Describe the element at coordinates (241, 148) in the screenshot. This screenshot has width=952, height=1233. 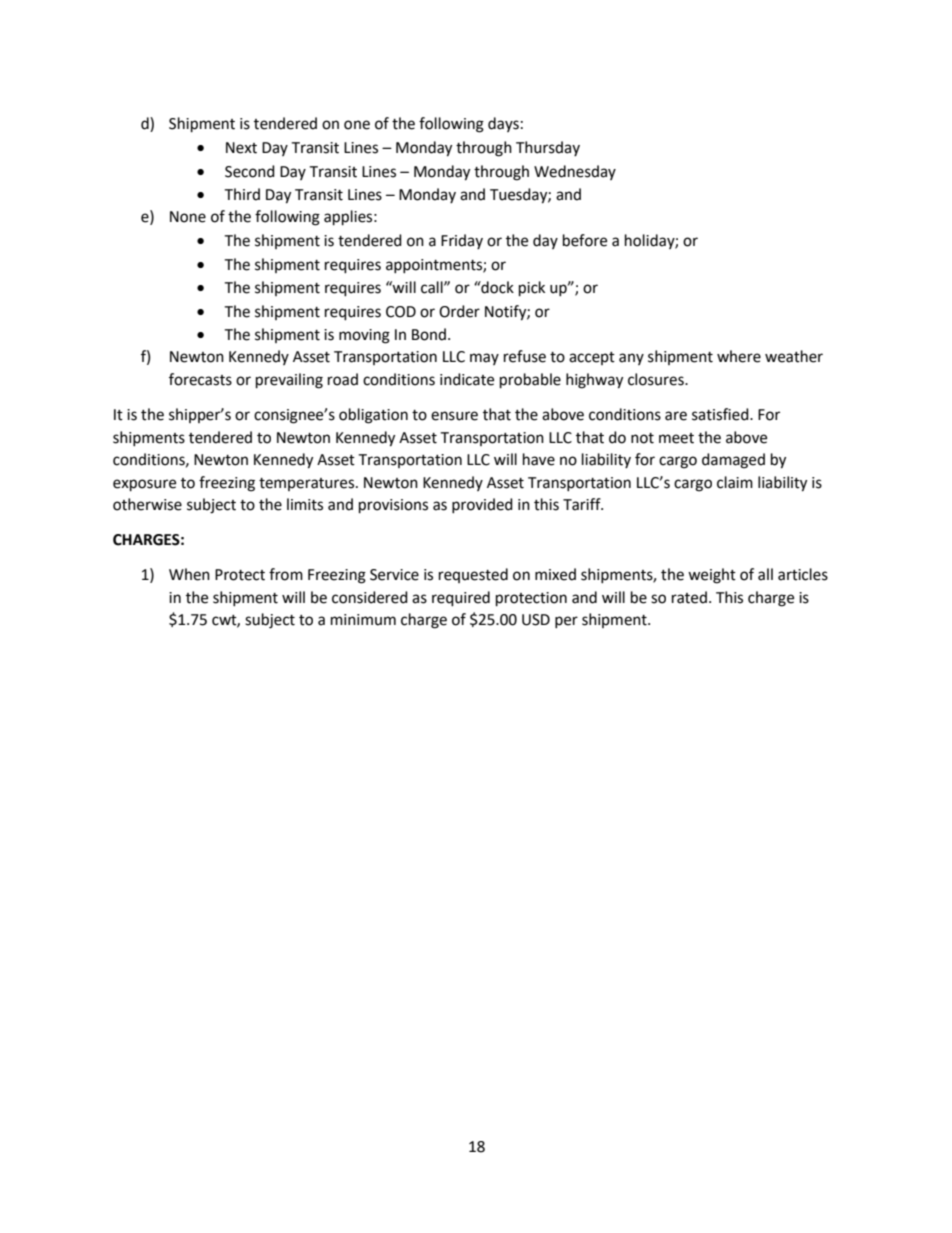
I see `Next` at that location.
